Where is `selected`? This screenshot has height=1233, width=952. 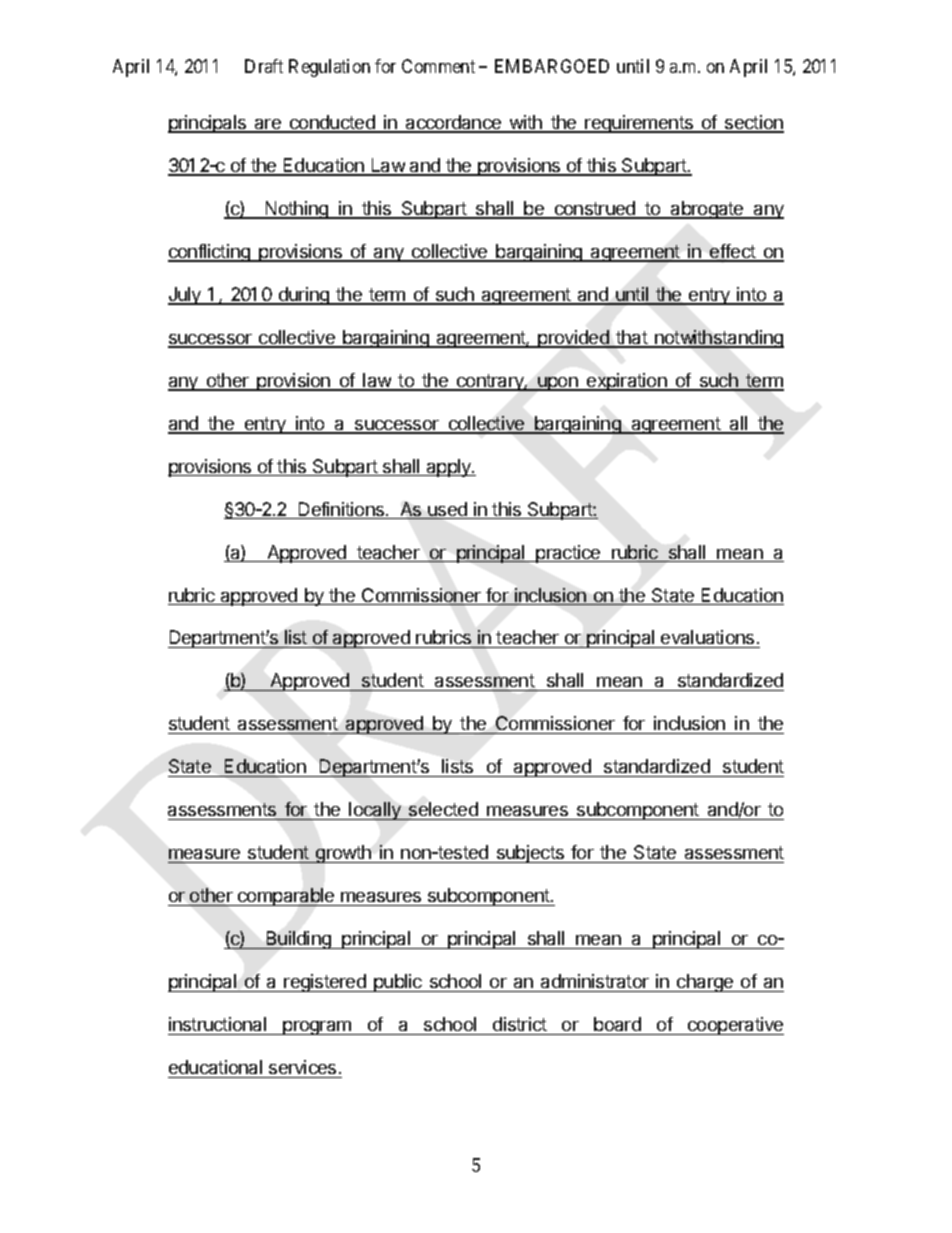
selected is located at coordinates (443, 809).
